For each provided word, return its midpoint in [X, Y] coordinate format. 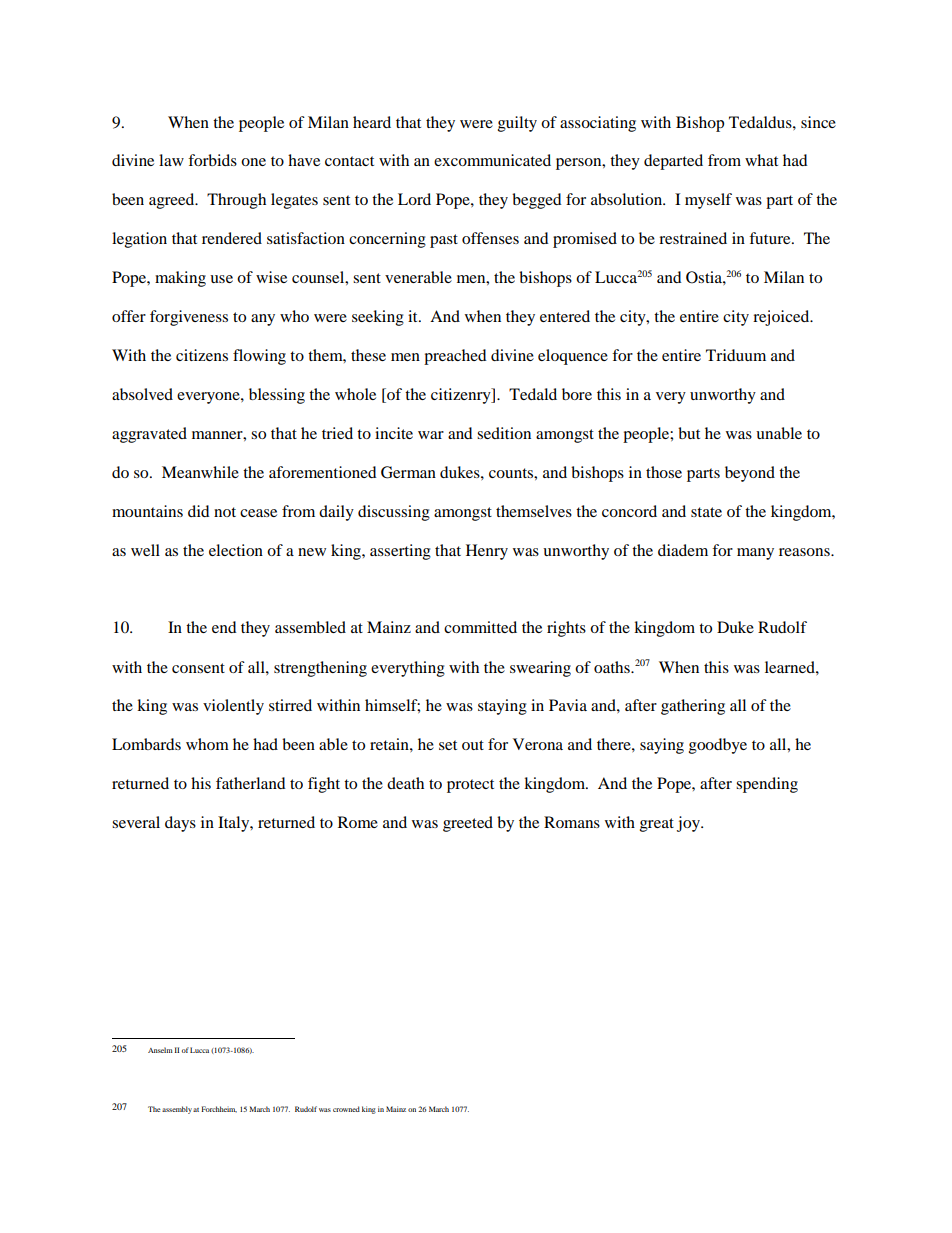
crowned [346, 1109]
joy [689, 824]
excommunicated [492, 160]
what [761, 160]
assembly [177, 1110]
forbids [212, 160]
